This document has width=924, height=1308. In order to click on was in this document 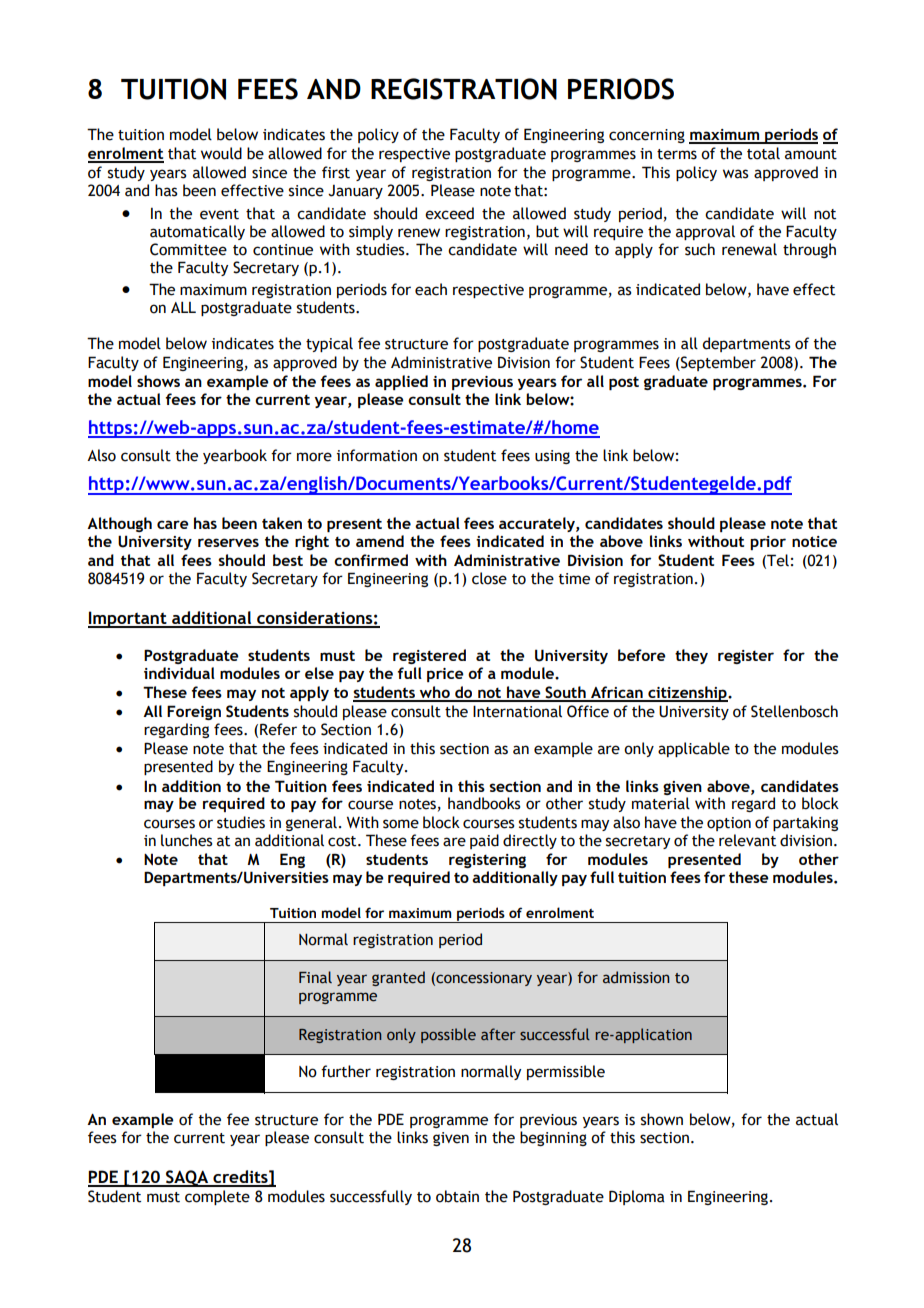, I will do `click(736, 174)`.
